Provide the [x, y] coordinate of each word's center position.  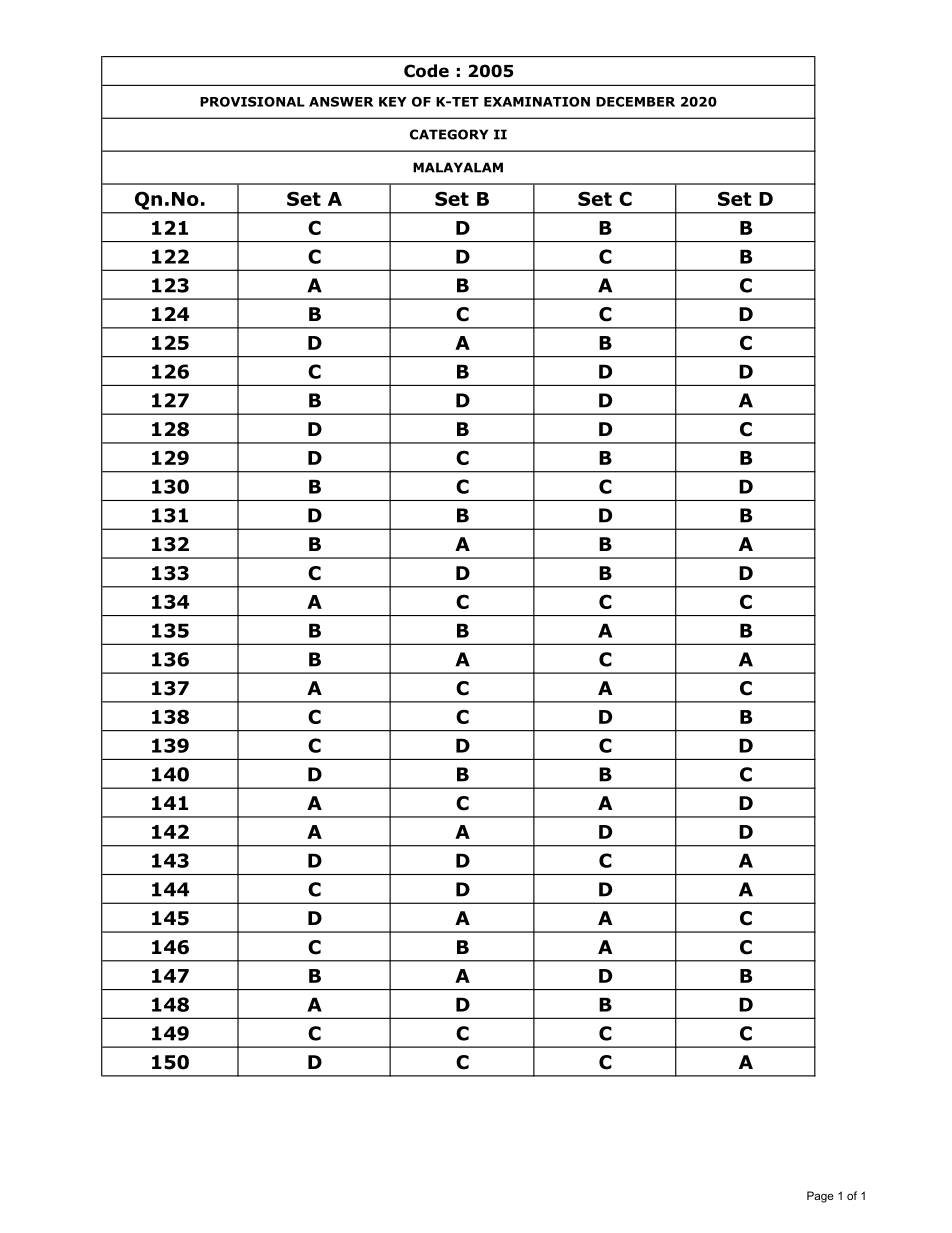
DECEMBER [635, 102]
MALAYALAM [458, 167]
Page [820, 1197]
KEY [393, 102]
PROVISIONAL [252, 102]
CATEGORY [449, 134]
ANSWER [341, 102]
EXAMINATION [537, 102]
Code [426, 71]
